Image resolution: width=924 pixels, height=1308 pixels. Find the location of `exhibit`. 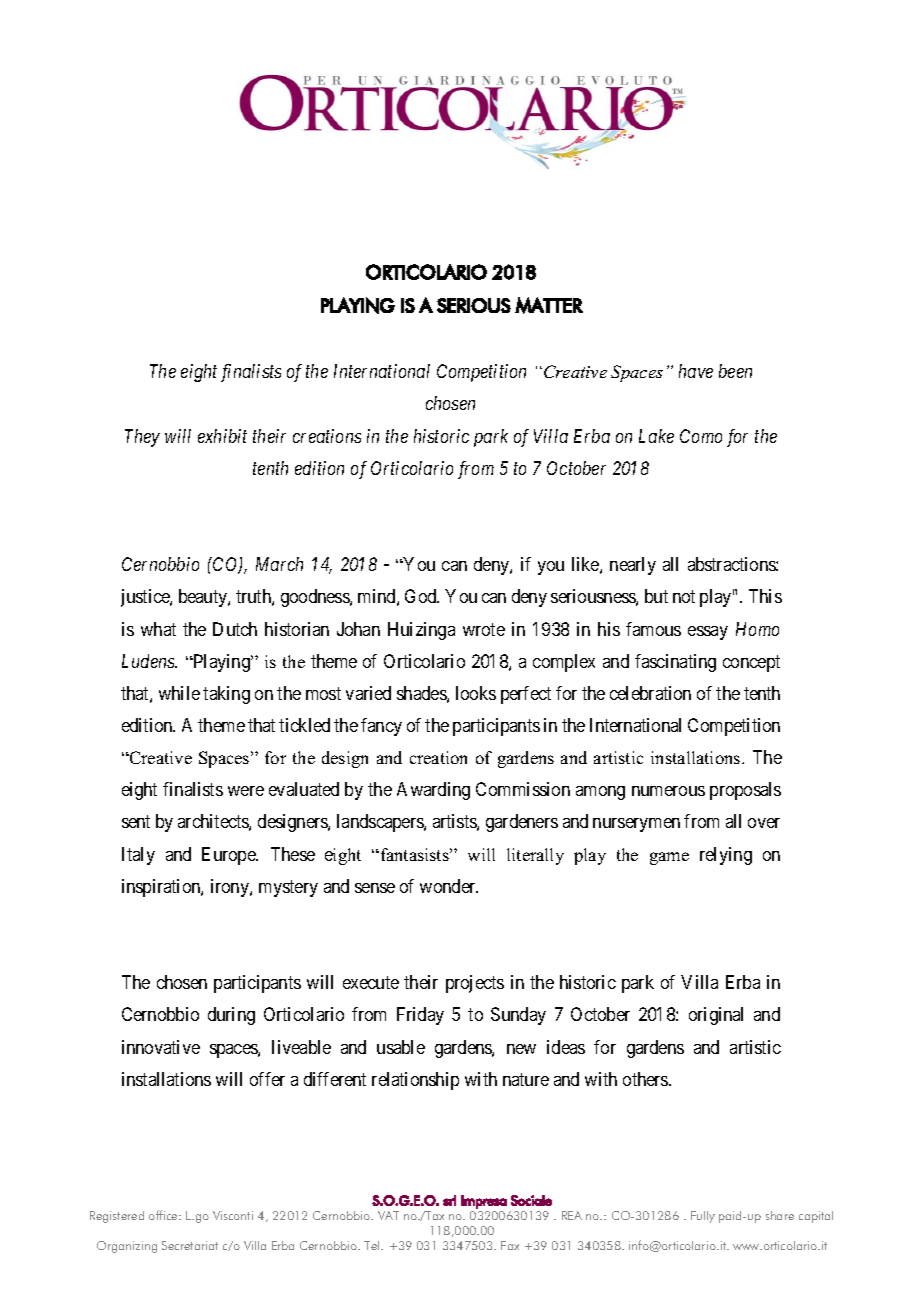

exhibit is located at coordinates (222, 436).
